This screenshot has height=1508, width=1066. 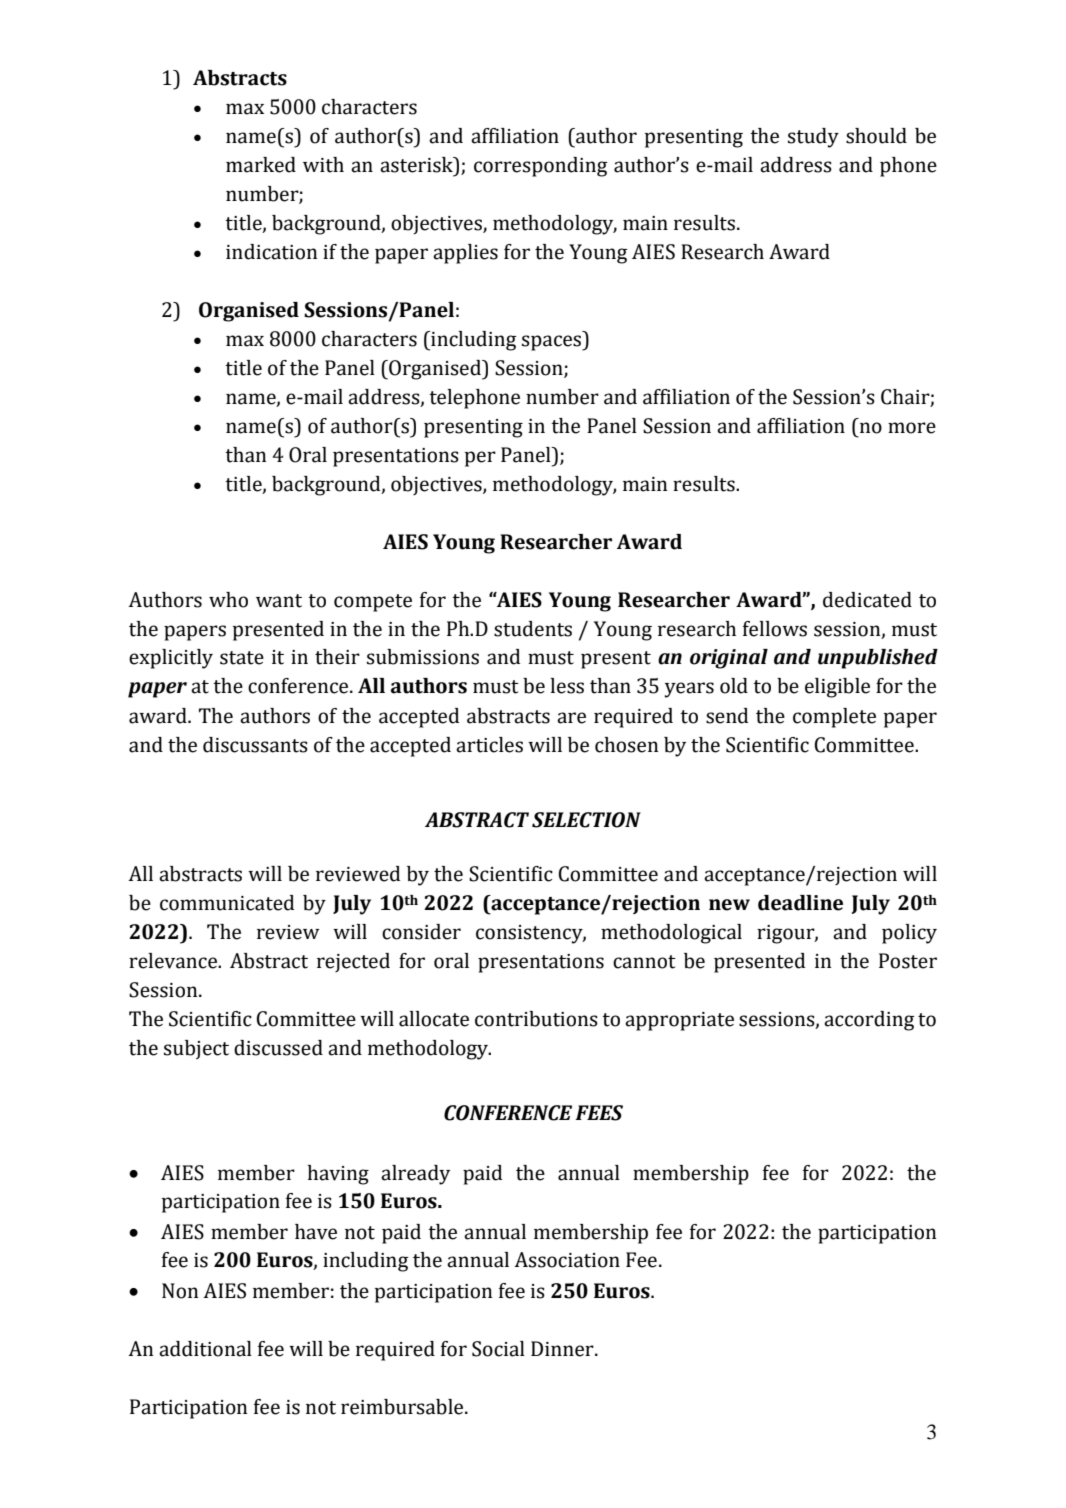 What do you see at coordinates (541, 167) in the screenshot?
I see `corresponding` at bounding box center [541, 167].
